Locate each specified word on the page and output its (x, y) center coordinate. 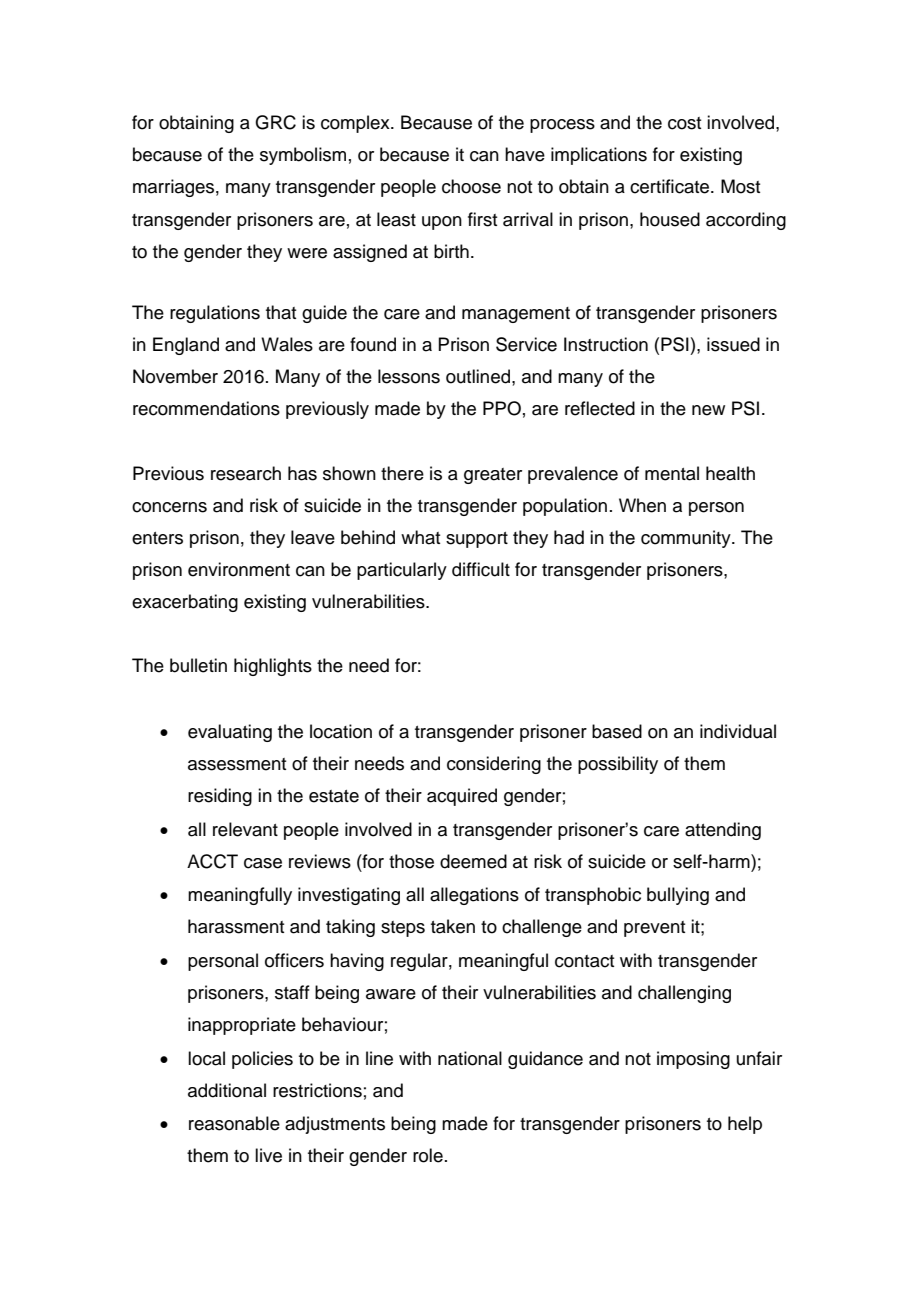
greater (493, 476)
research (246, 473)
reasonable (234, 1123)
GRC (275, 122)
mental (672, 473)
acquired (462, 797)
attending (723, 831)
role (428, 1155)
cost (684, 123)
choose (471, 186)
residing (220, 797)
